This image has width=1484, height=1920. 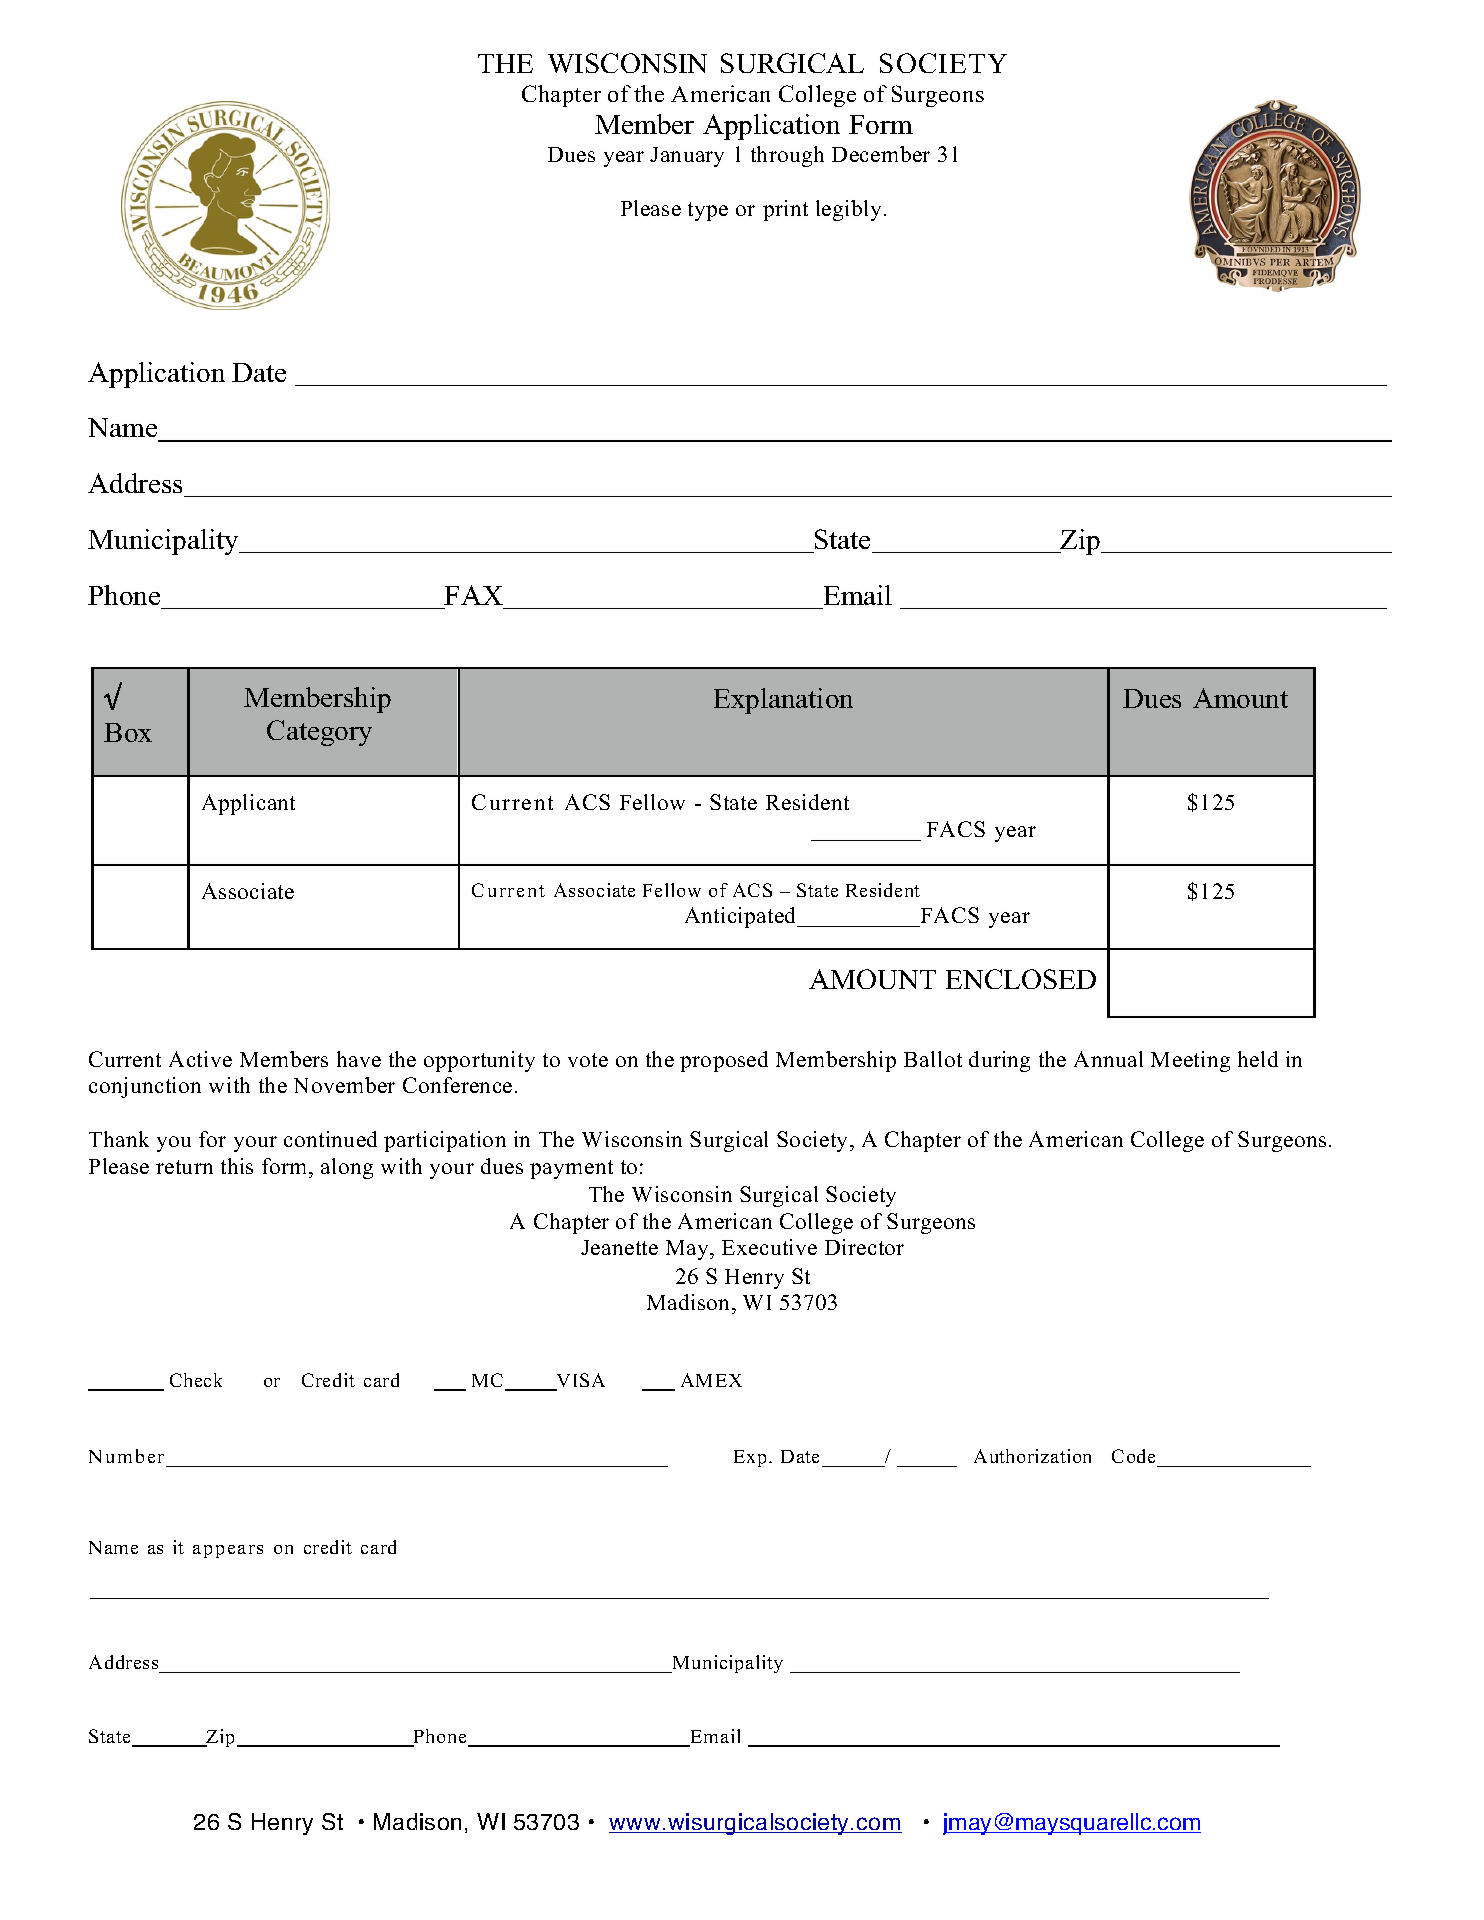 What do you see at coordinates (711, 1380) in the image?
I see `AMEX` at bounding box center [711, 1380].
